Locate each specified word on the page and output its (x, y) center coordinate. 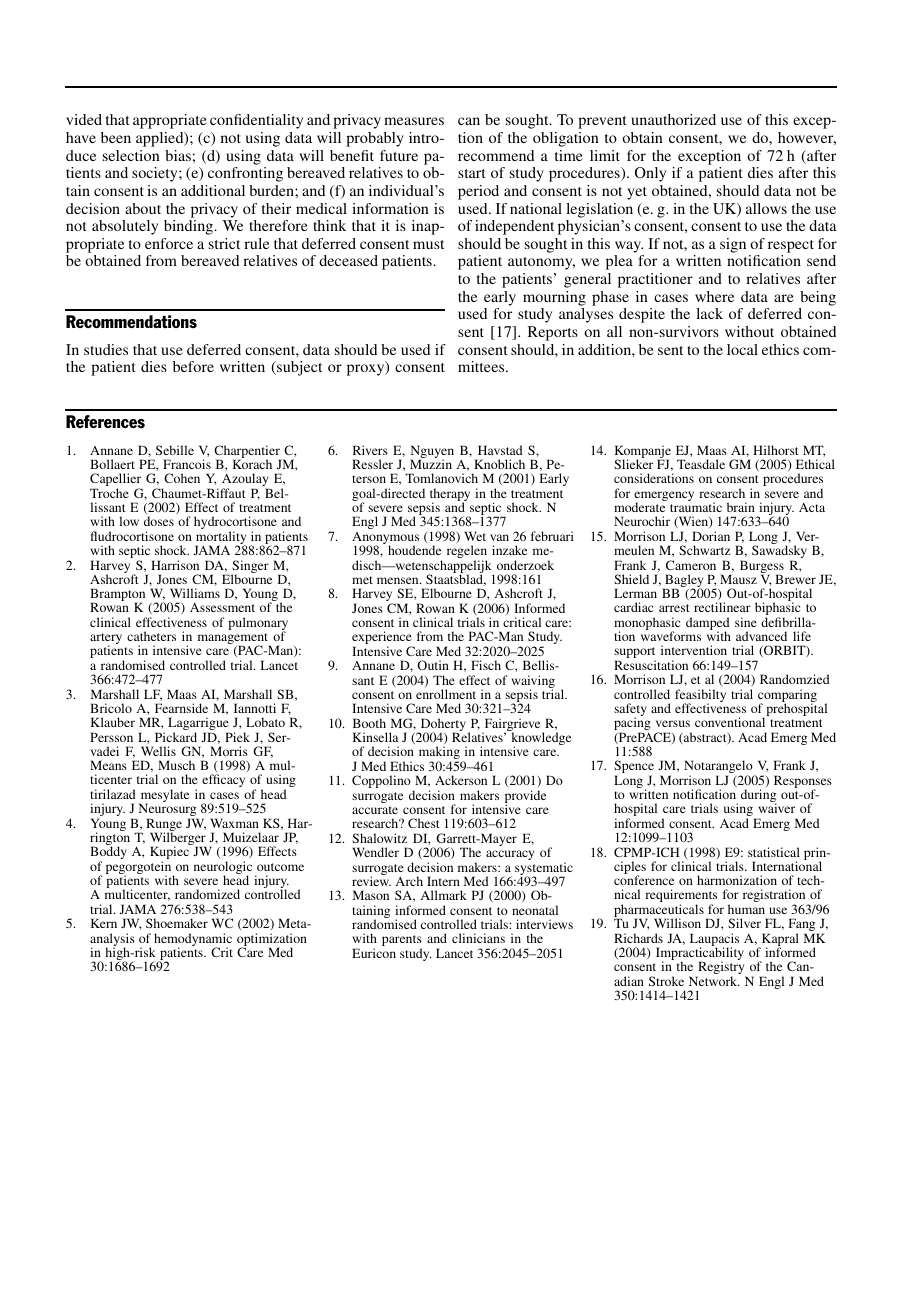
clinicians (478, 938)
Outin (433, 665)
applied (161, 139)
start (472, 173)
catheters (151, 636)
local (742, 349)
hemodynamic (193, 941)
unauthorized (673, 119)
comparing (787, 697)
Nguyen (432, 453)
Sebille (175, 450)
